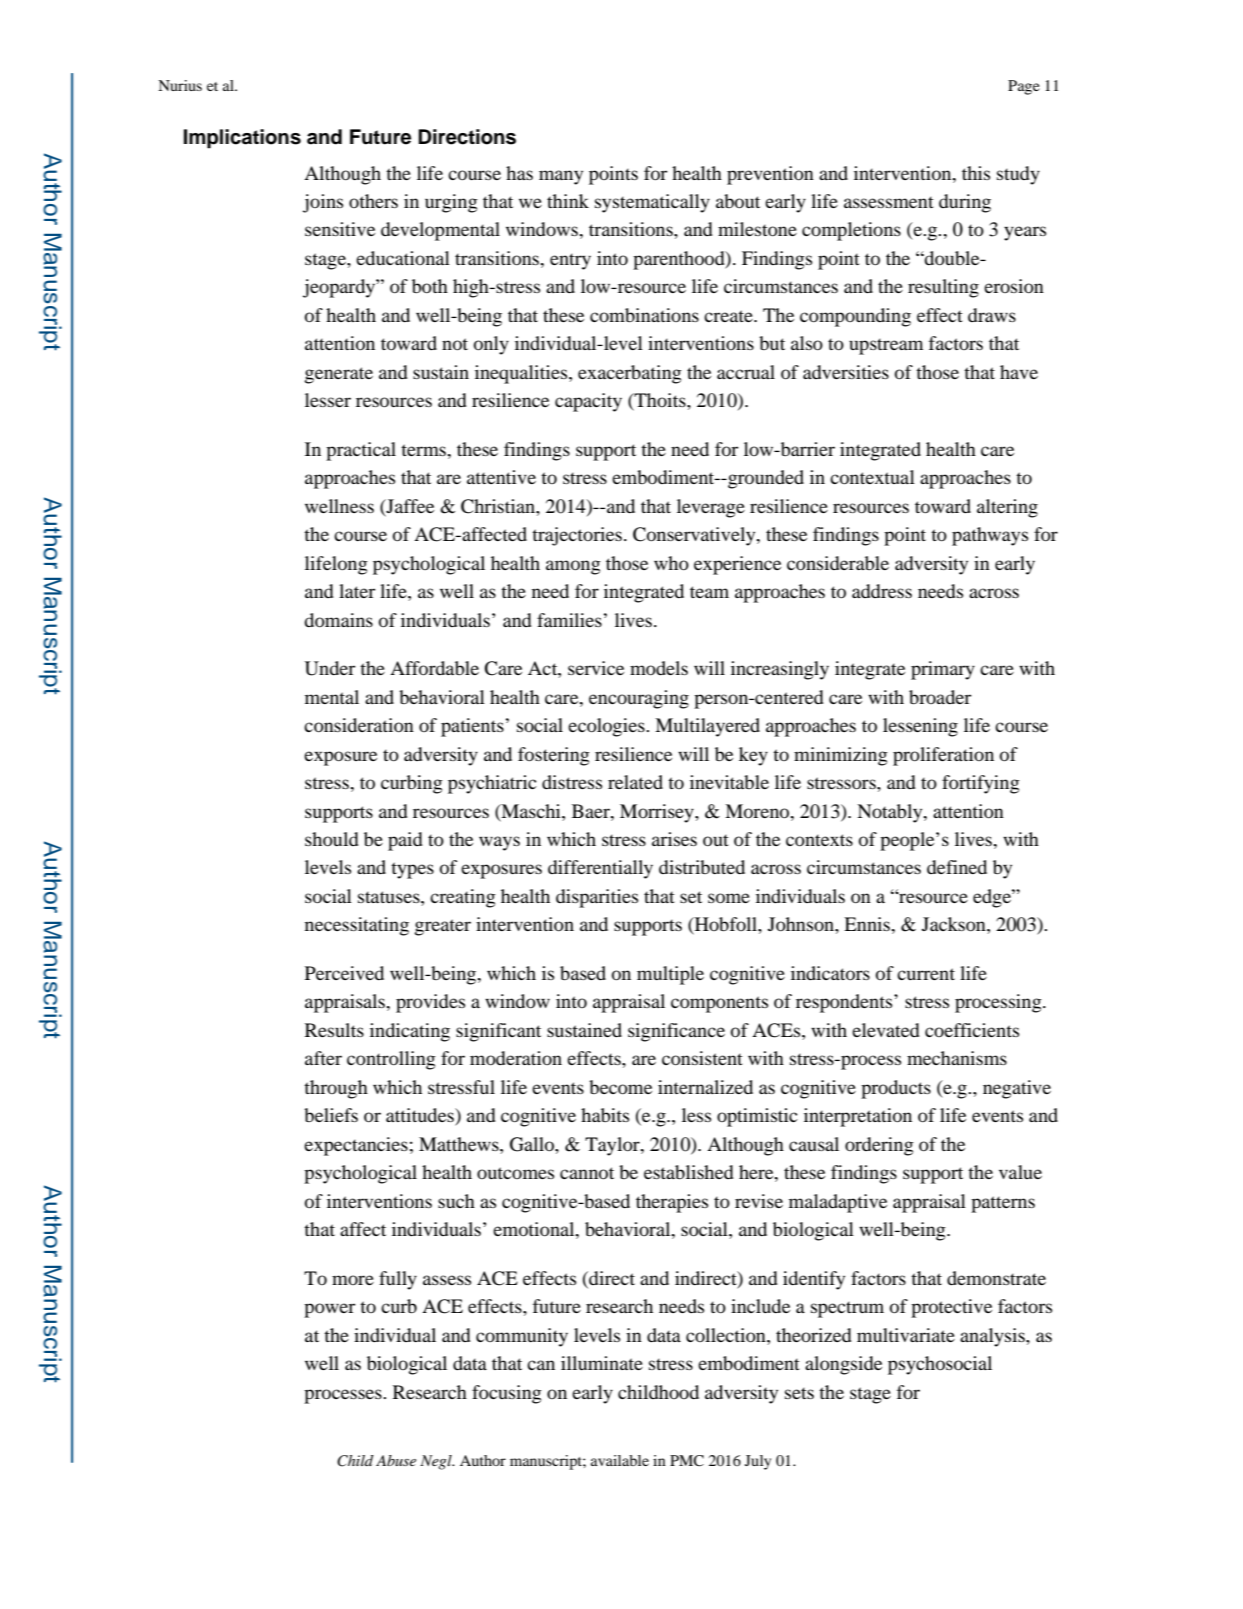 The height and width of the screenshot is (1609, 1243). Describe the element at coordinates (926, 974) in the screenshot. I see `current` at that location.
